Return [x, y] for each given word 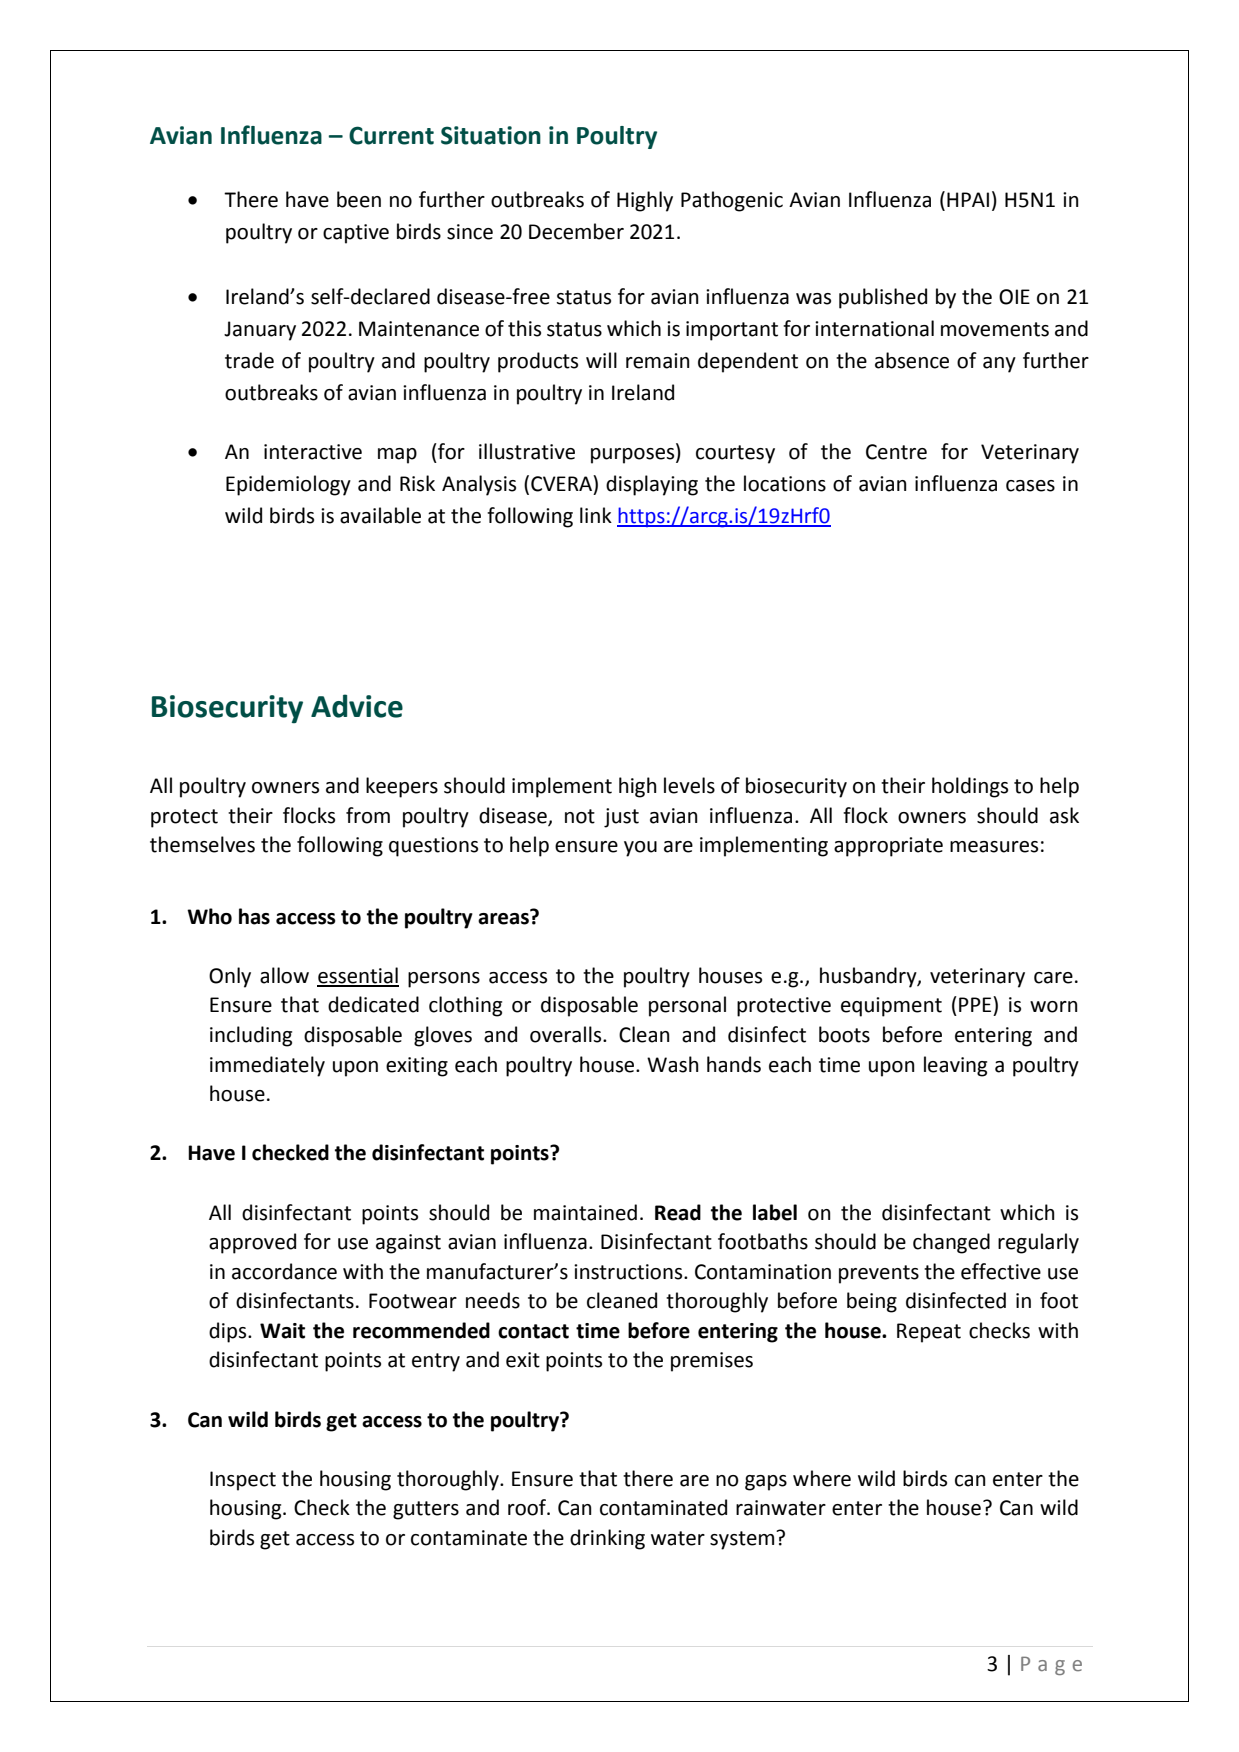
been [359, 199]
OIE [1014, 297]
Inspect [243, 1481]
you [640, 849]
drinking [607, 1539]
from [368, 815]
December [576, 231]
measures [994, 847]
